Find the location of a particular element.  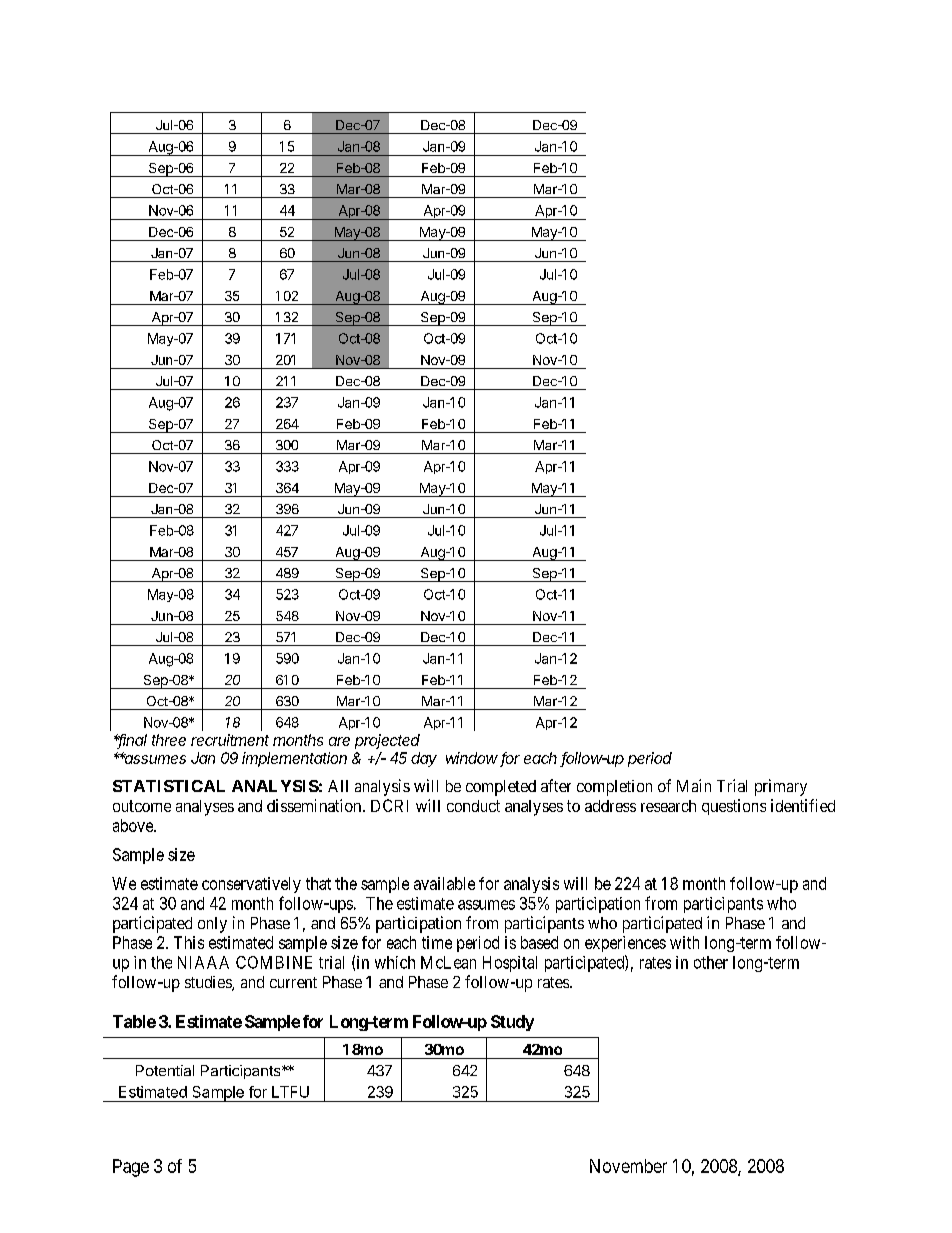

November is located at coordinates (628, 1166).
